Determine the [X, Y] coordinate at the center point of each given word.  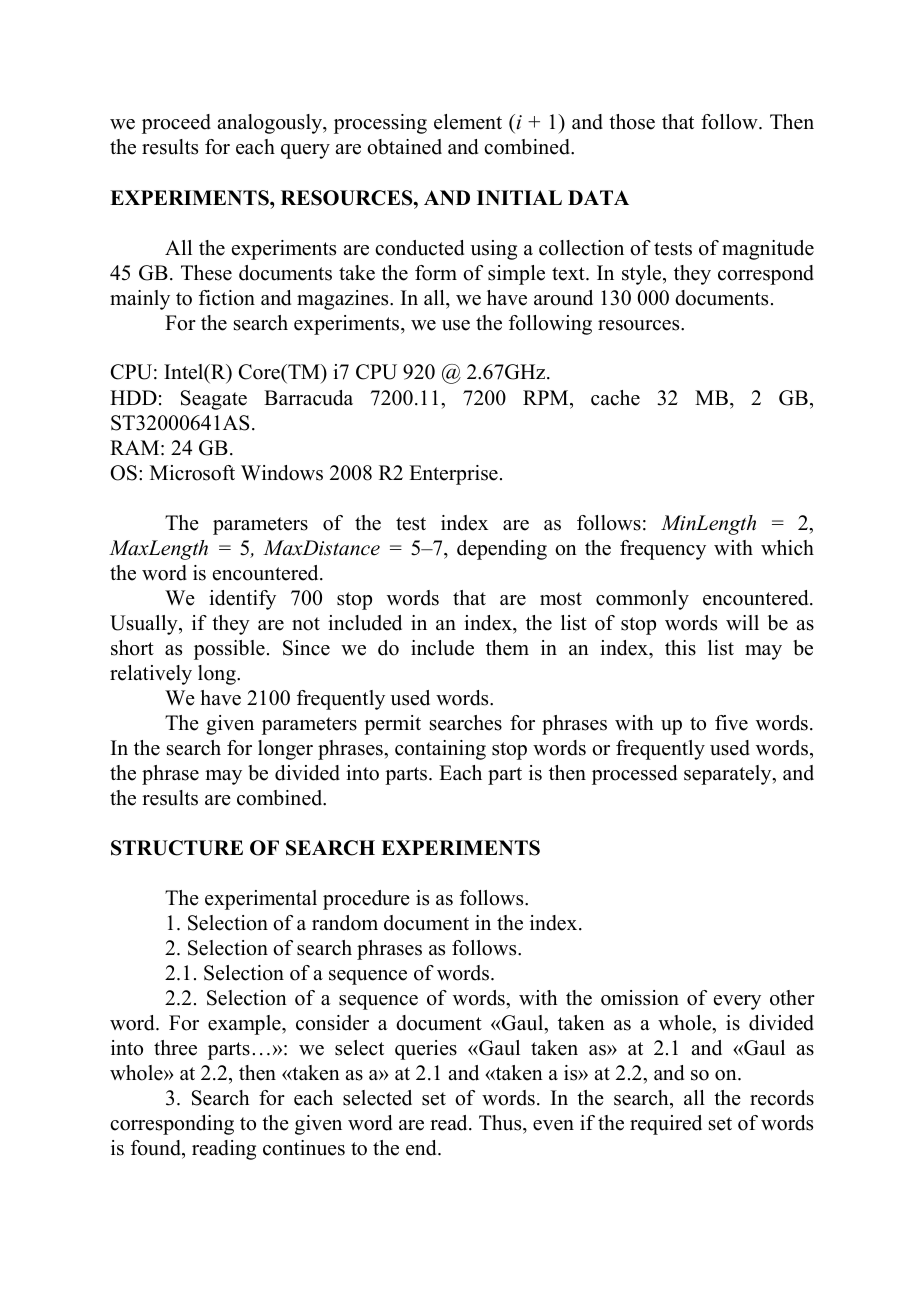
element [468, 122]
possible [229, 650]
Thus [501, 1123]
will [742, 622]
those [632, 122]
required [666, 1125]
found [157, 1148]
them [507, 648]
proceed [176, 124]
